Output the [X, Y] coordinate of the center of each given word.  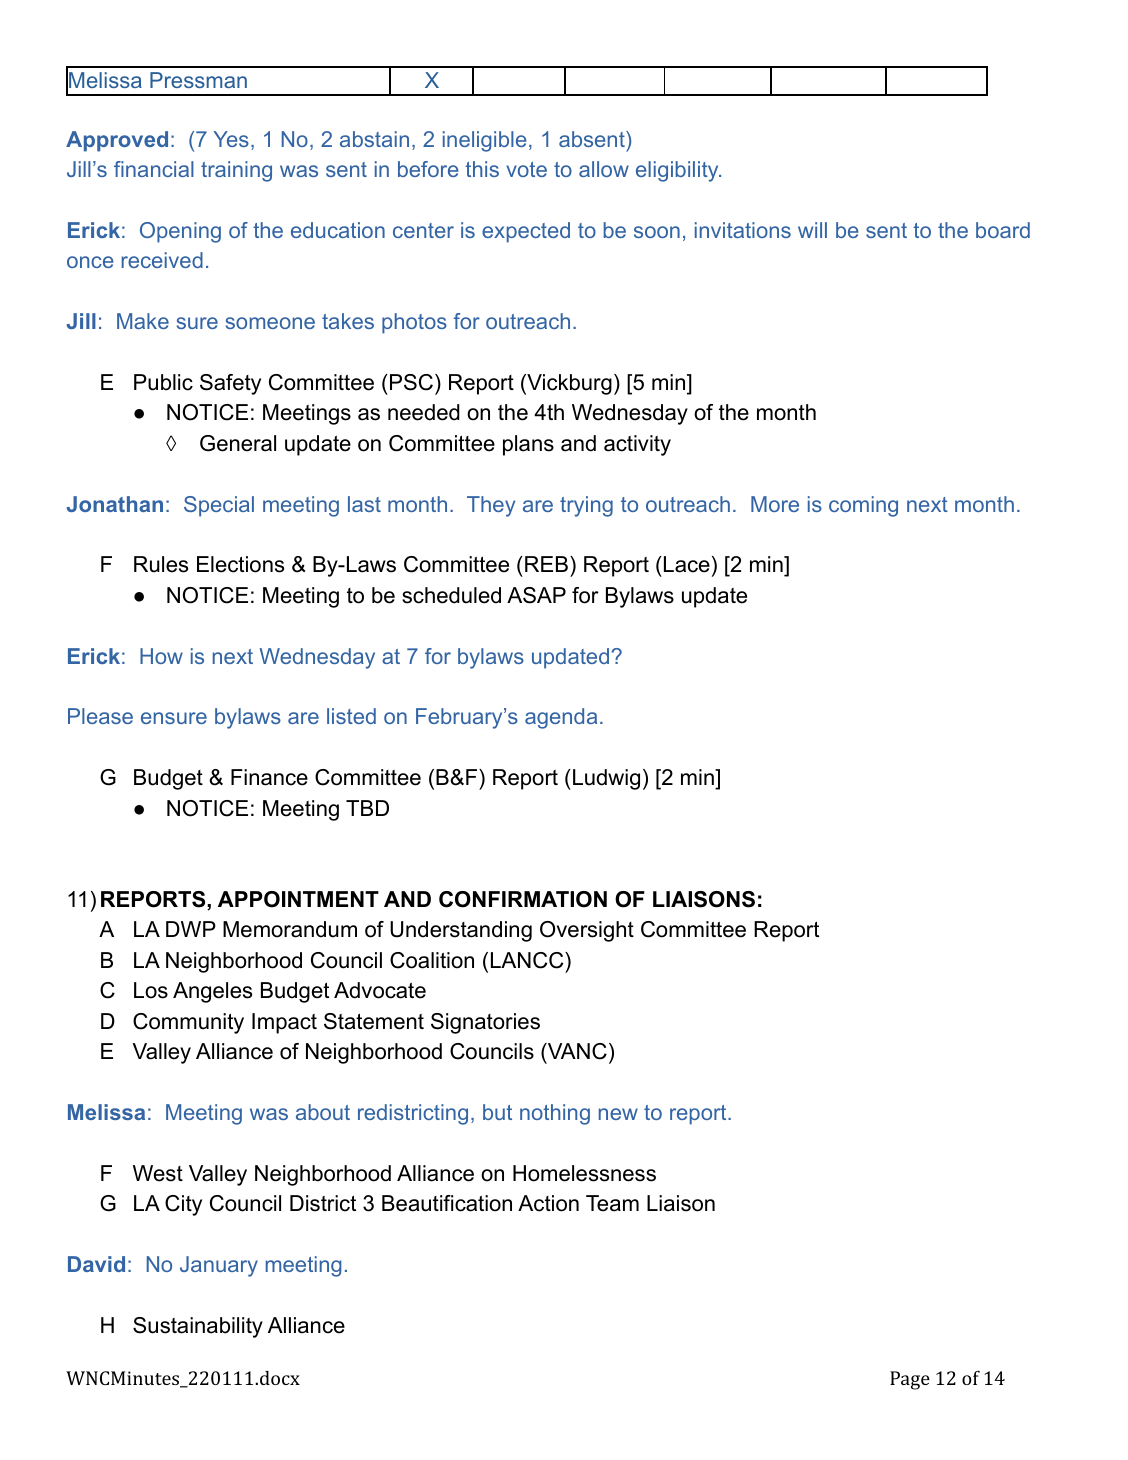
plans [528, 445]
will [812, 230]
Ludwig [605, 779]
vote [526, 169]
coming [863, 506]
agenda [561, 718]
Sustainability [198, 1327]
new [618, 1114]
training [236, 171]
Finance [269, 777]
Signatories [485, 1023]
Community [188, 1023]
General [238, 443]
